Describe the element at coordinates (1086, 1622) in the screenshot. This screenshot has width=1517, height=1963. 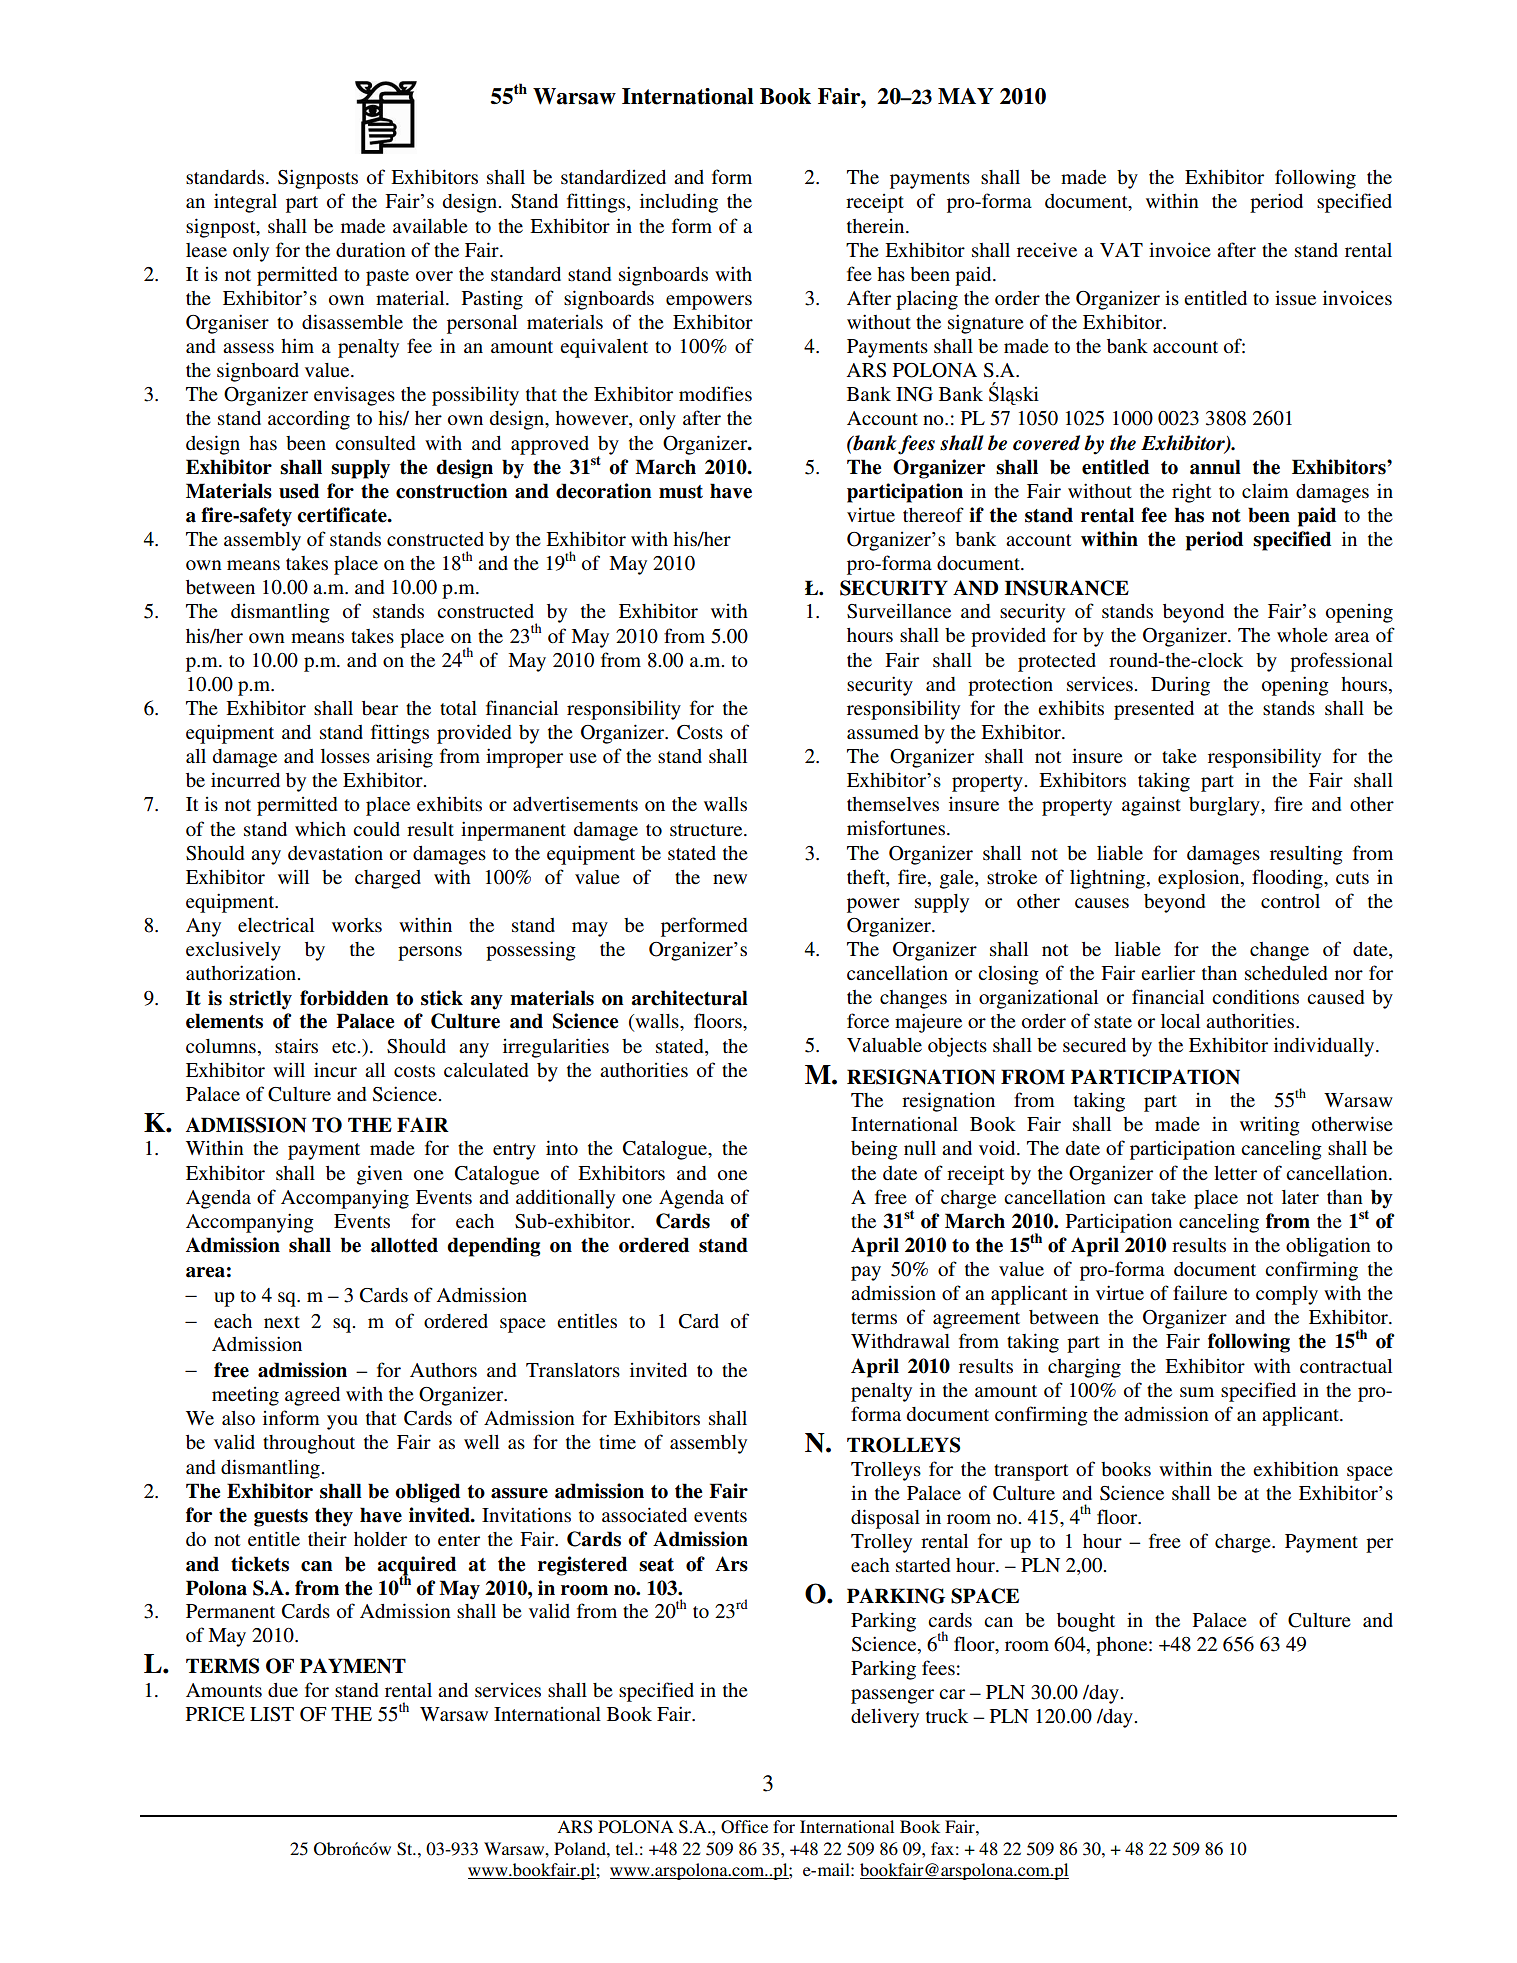
I see `bought` at that location.
